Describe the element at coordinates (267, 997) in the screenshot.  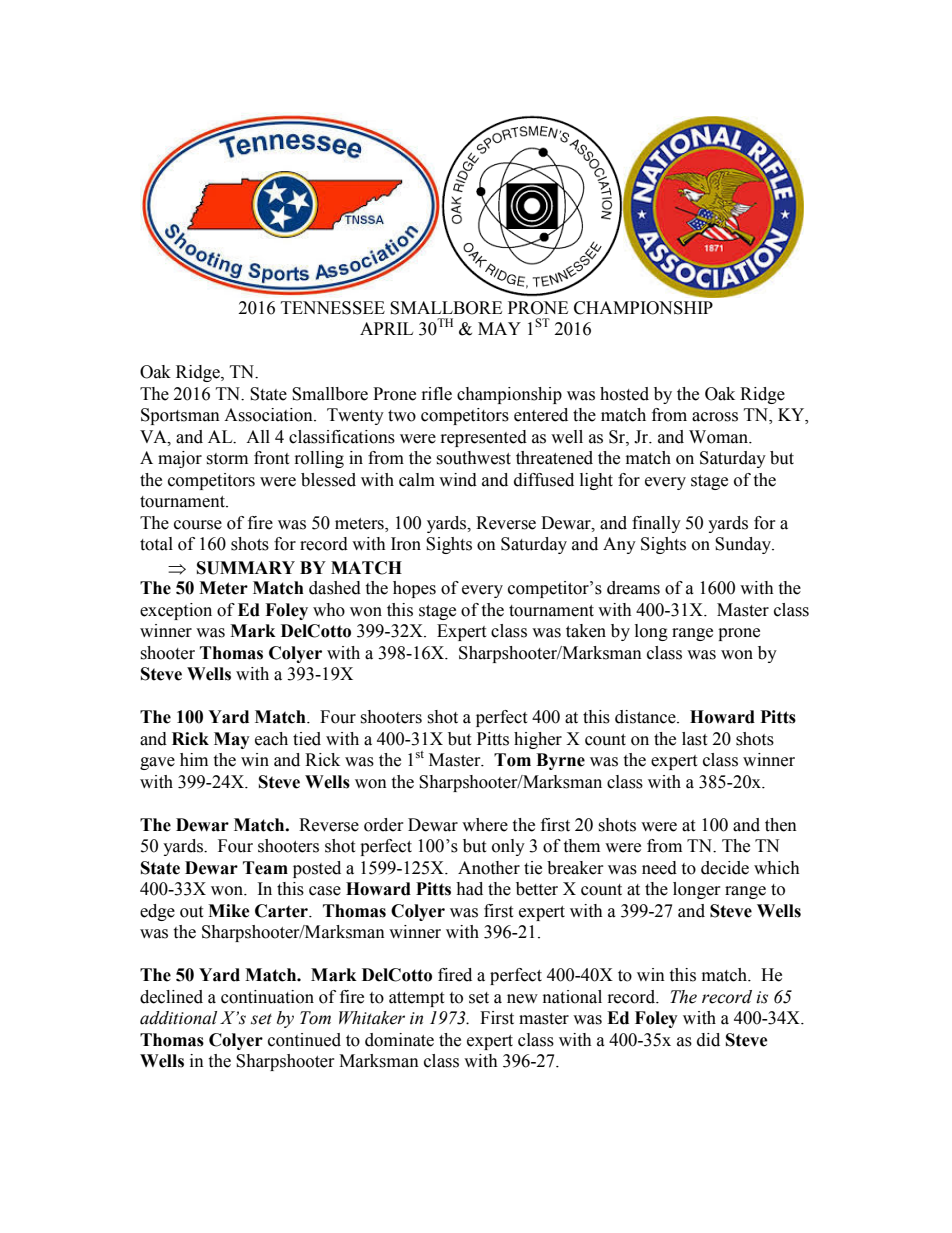
I see `continuation` at that location.
